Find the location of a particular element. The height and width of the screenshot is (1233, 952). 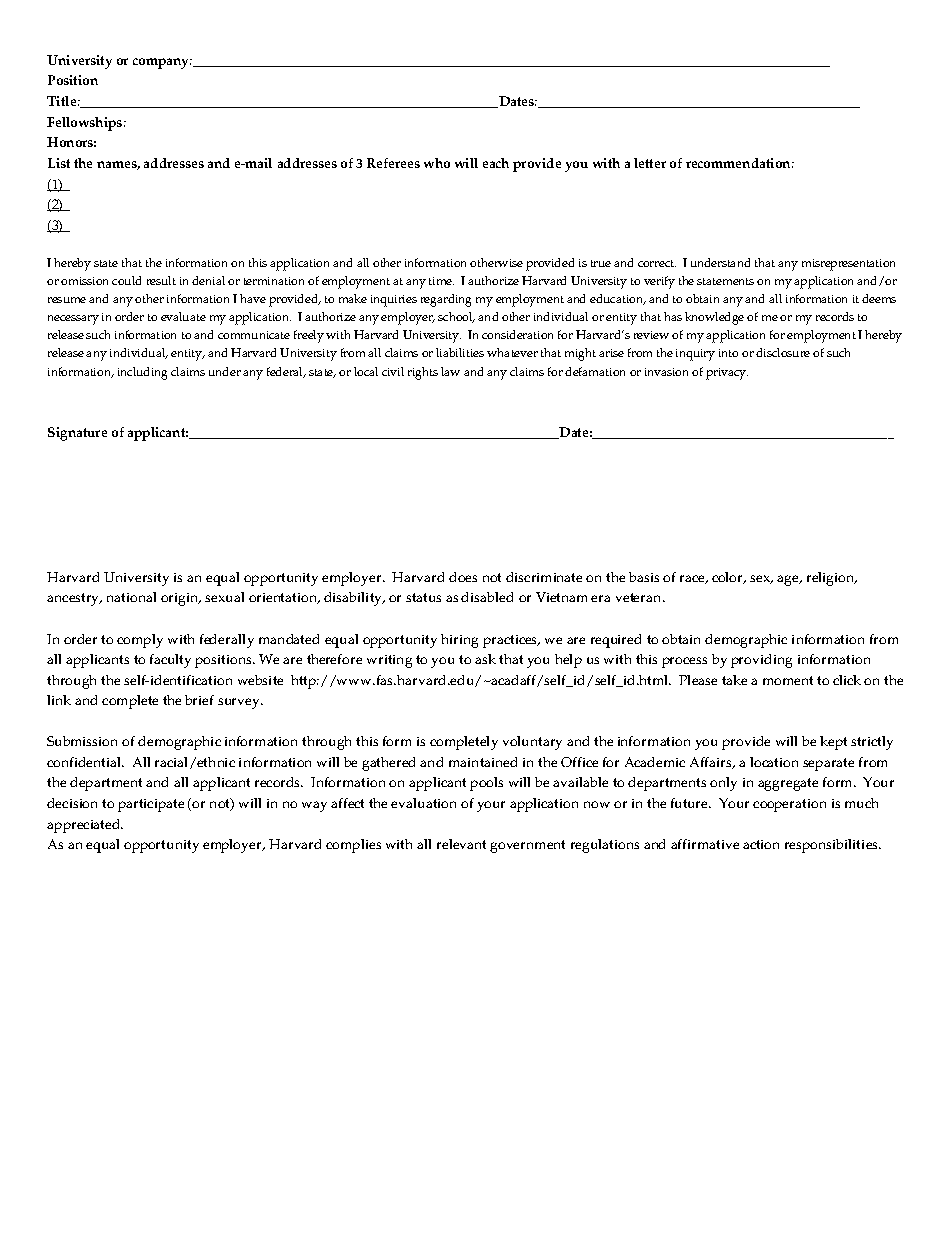

participate is located at coordinates (151, 805).
